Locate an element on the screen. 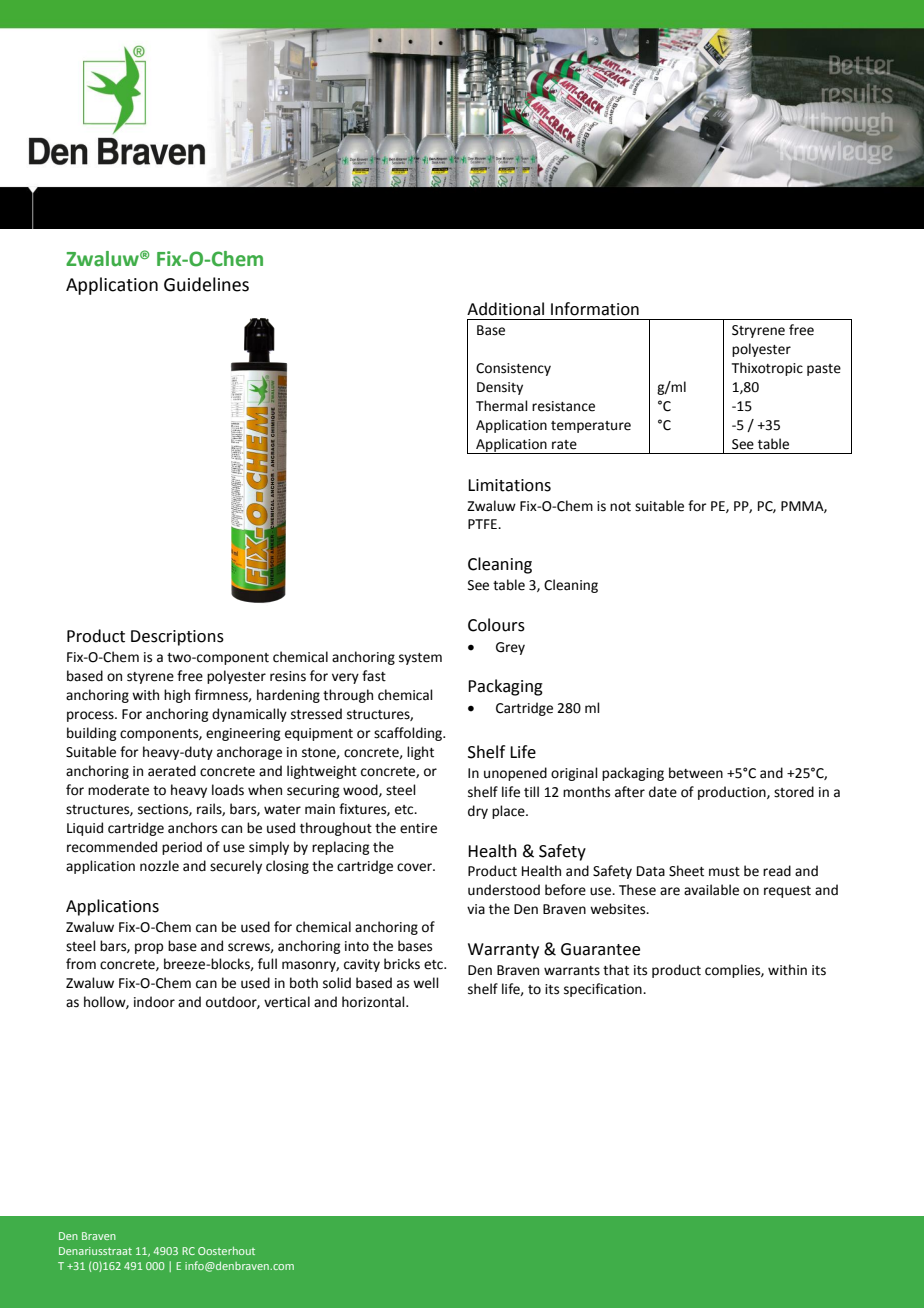 Image resolution: width=924 pixels, height=1308 pixels. that is located at coordinates (616, 970).
